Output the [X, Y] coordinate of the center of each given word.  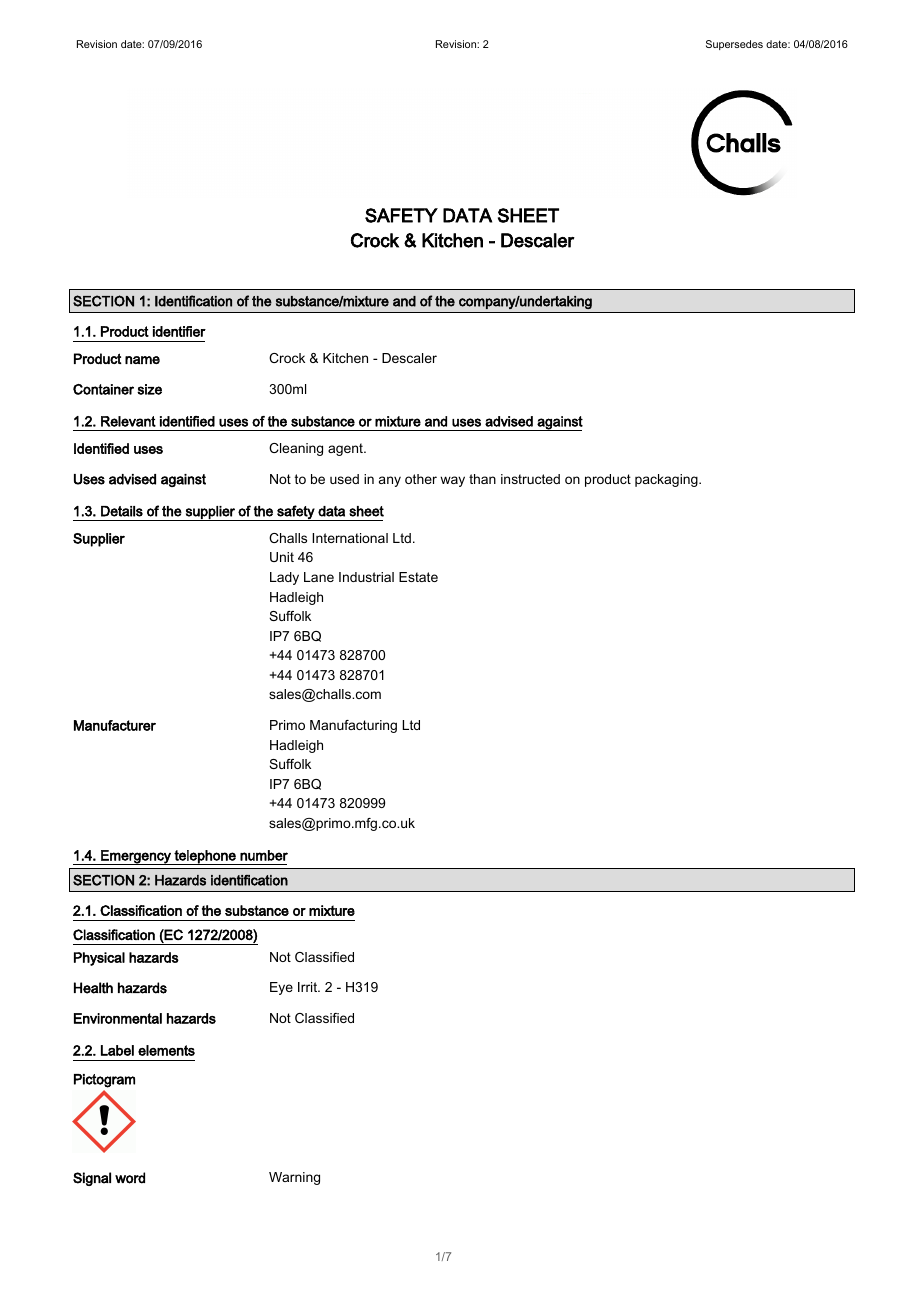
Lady [284, 578]
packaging [667, 480]
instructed [530, 479]
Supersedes [734, 45]
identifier [179, 331]
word [130, 1178]
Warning [294, 1178]
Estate [418, 577]
